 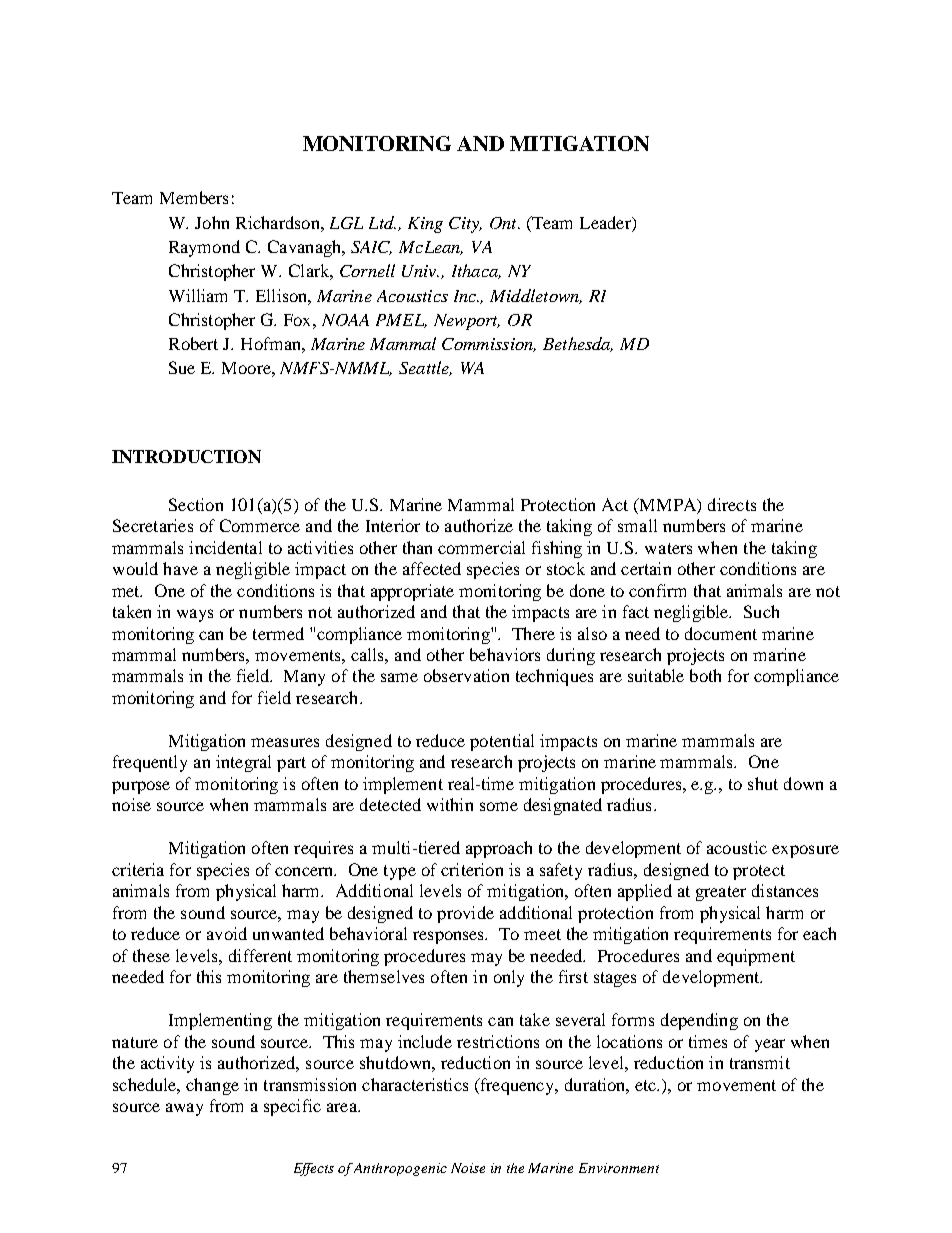 I want to click on transmit, so click(x=760, y=1062).
